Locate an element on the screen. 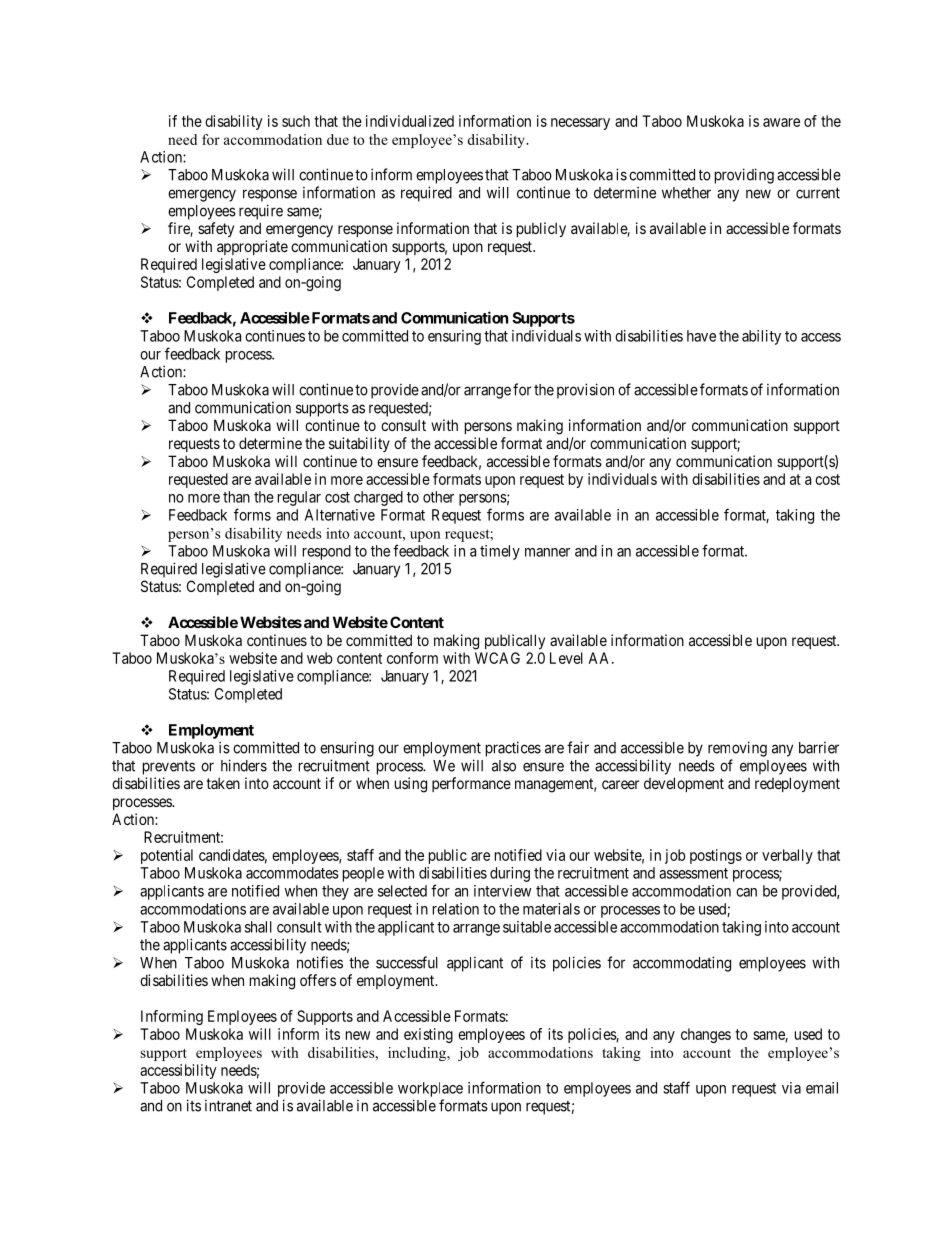 Image resolution: width=952 pixels, height=1233 pixels. such is located at coordinates (296, 121).
